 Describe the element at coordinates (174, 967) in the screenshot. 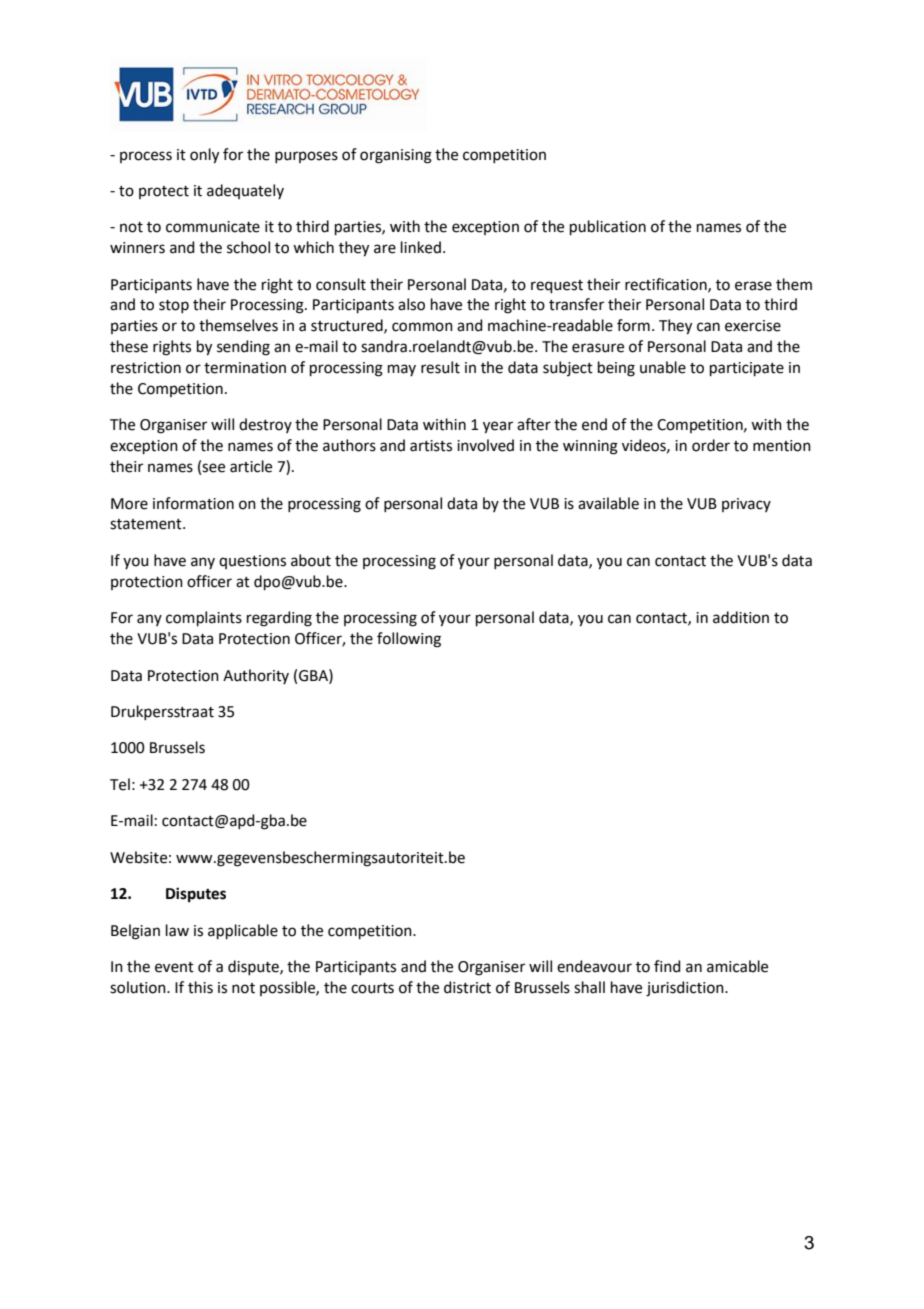

I see `event` at that location.
